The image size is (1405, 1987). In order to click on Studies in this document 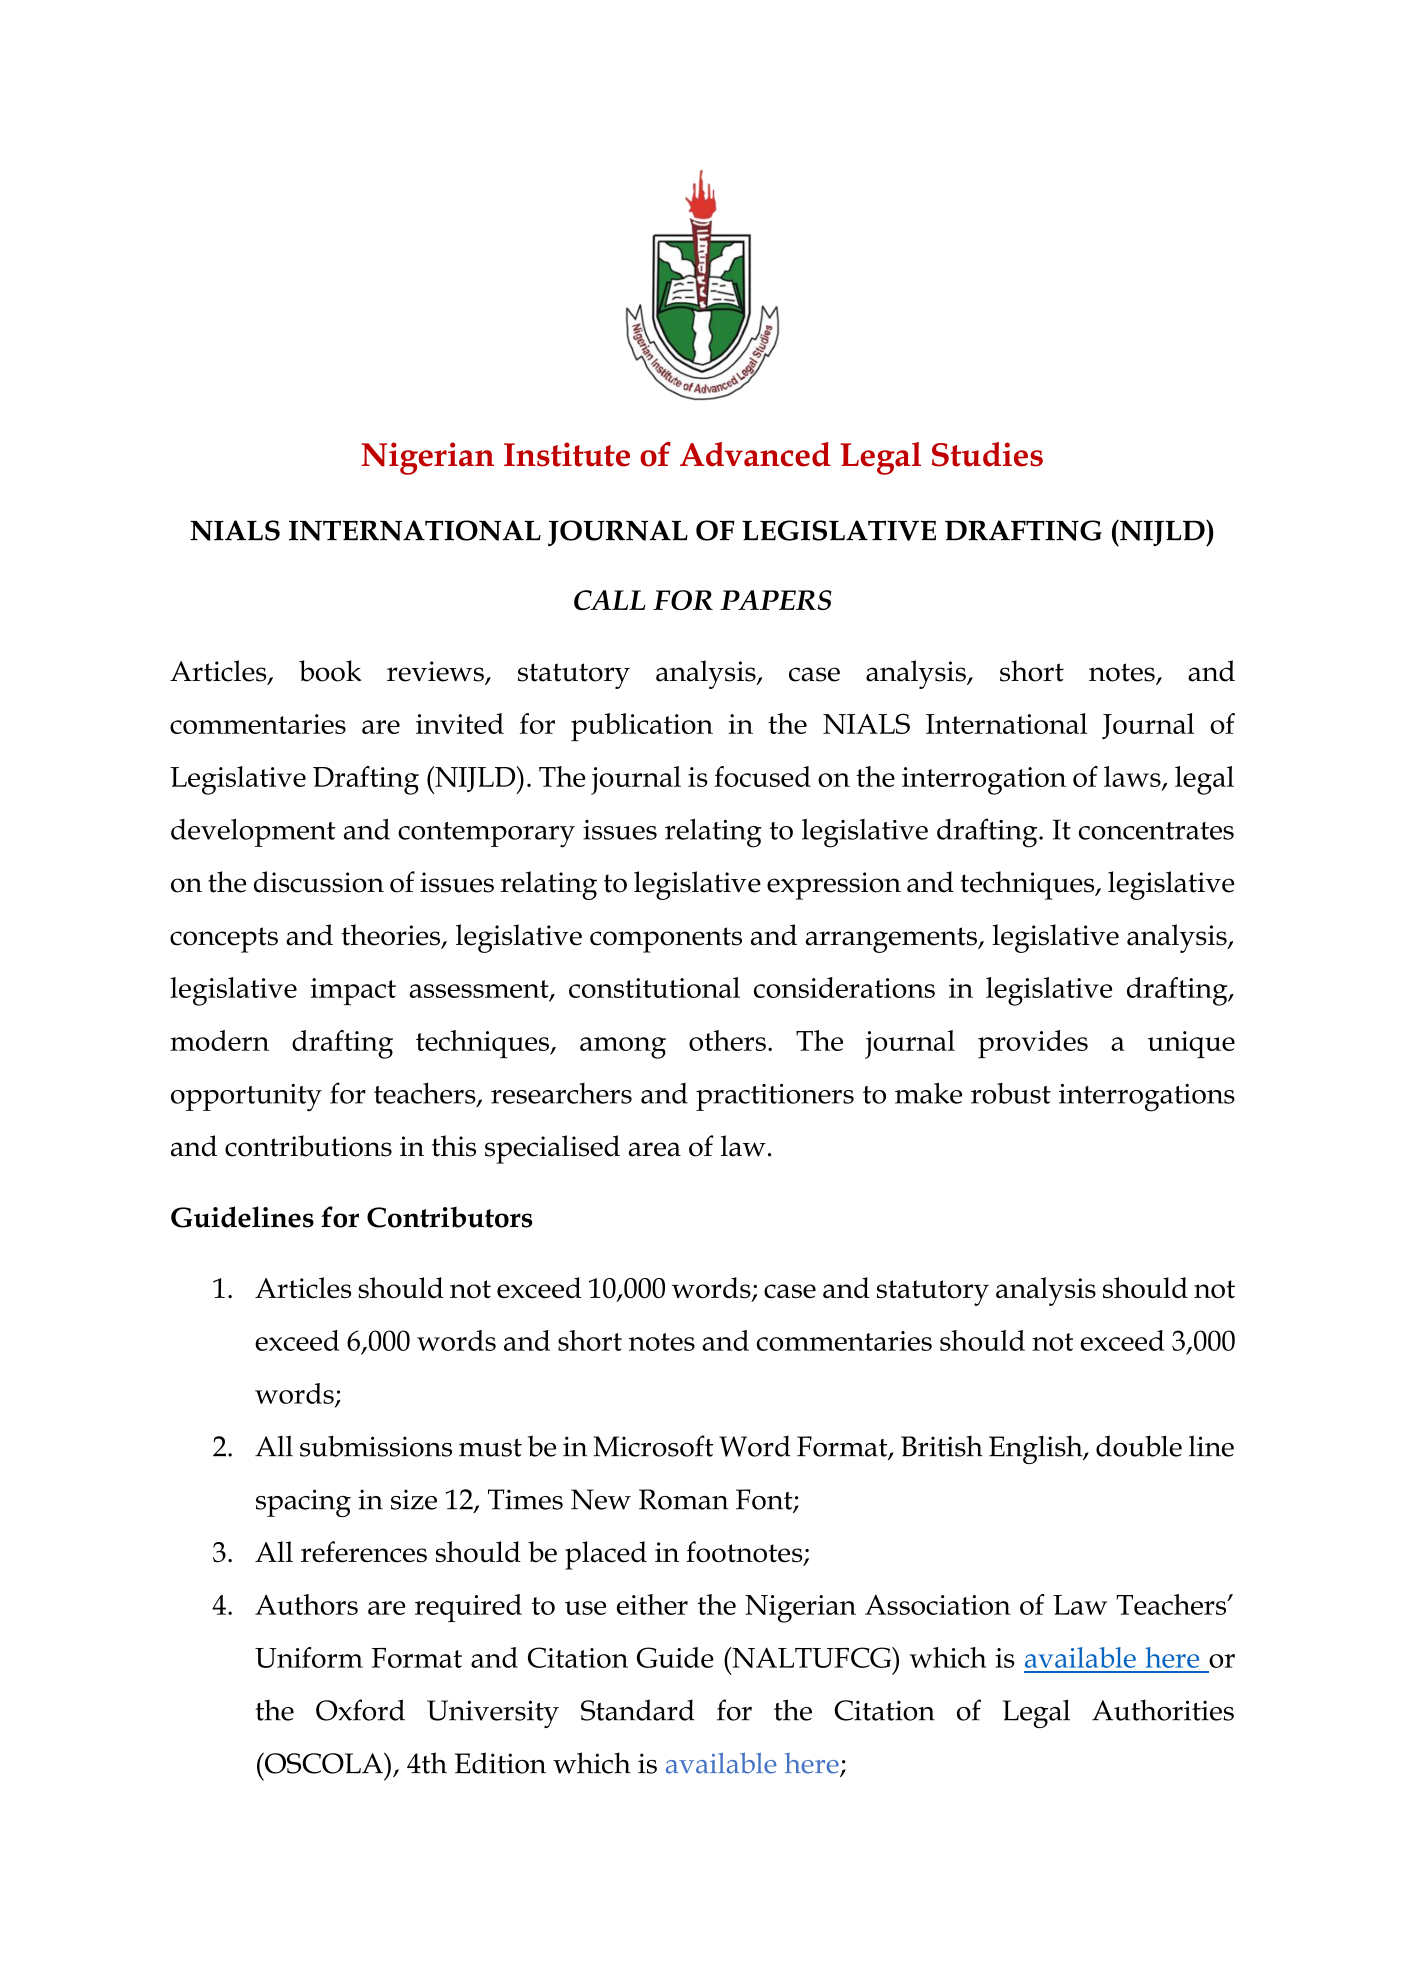, I will do `click(987, 454)`.
